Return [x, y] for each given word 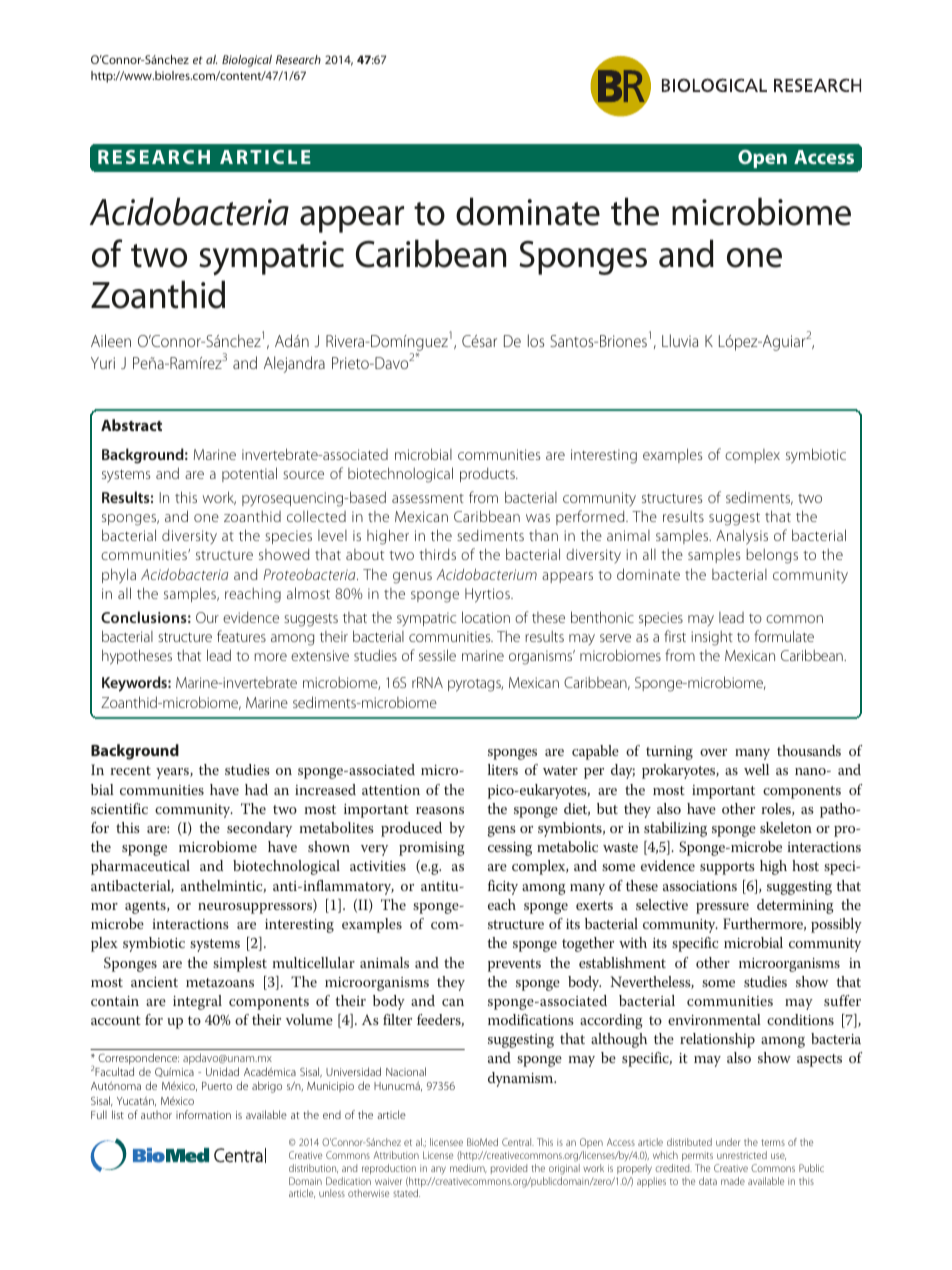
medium [468, 1168]
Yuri [103, 363]
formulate [784, 636]
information [203, 1114]
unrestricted [742, 1155]
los [536, 340]
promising [432, 849]
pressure [722, 908]
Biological [247, 61]
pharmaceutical [140, 867]
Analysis [742, 537]
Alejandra [294, 364]
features [241, 636]
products [488, 474]
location [486, 617]
